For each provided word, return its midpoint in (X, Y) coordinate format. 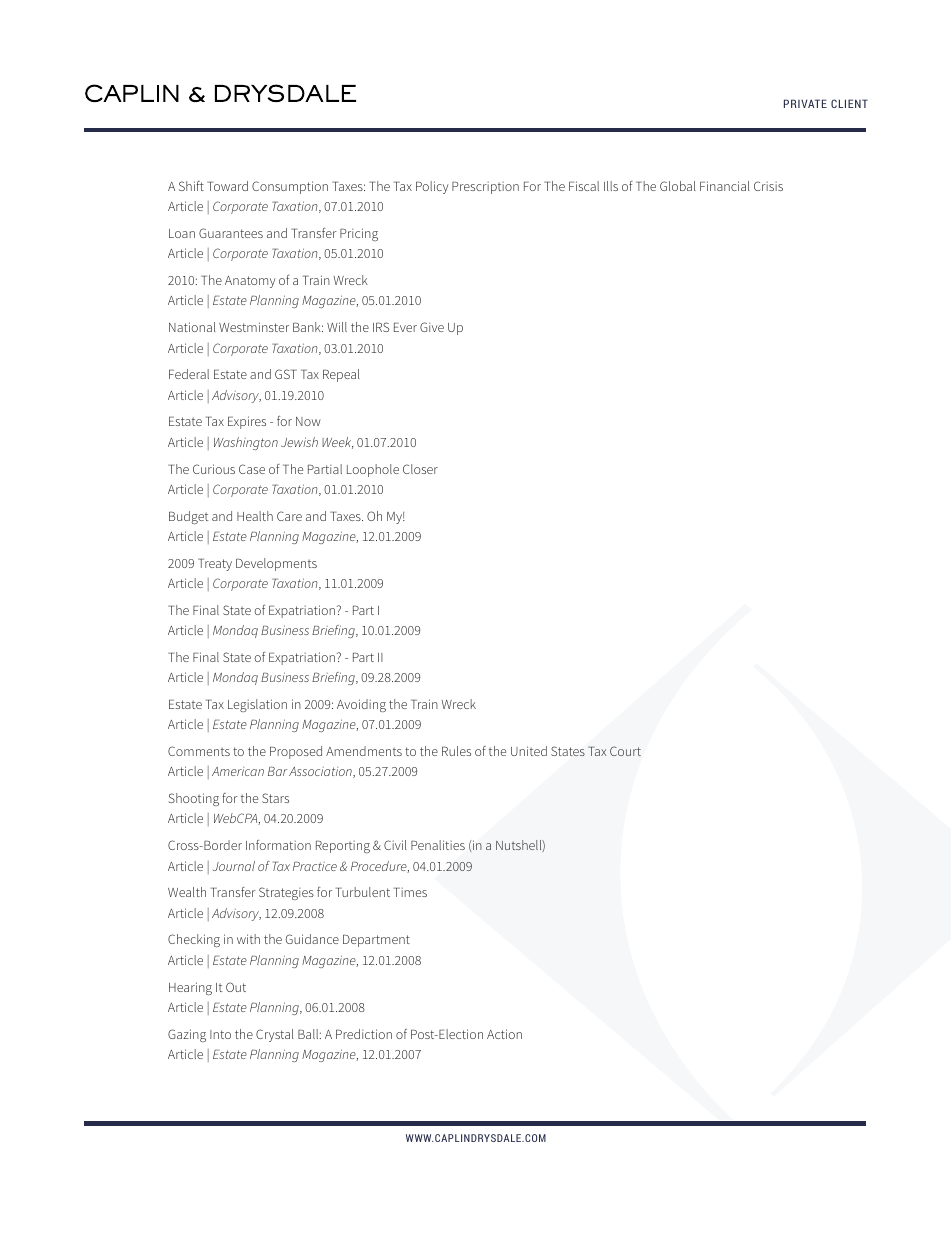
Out (236, 987)
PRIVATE (805, 103)
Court (625, 751)
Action (504, 1034)
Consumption (290, 187)
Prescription (485, 188)
